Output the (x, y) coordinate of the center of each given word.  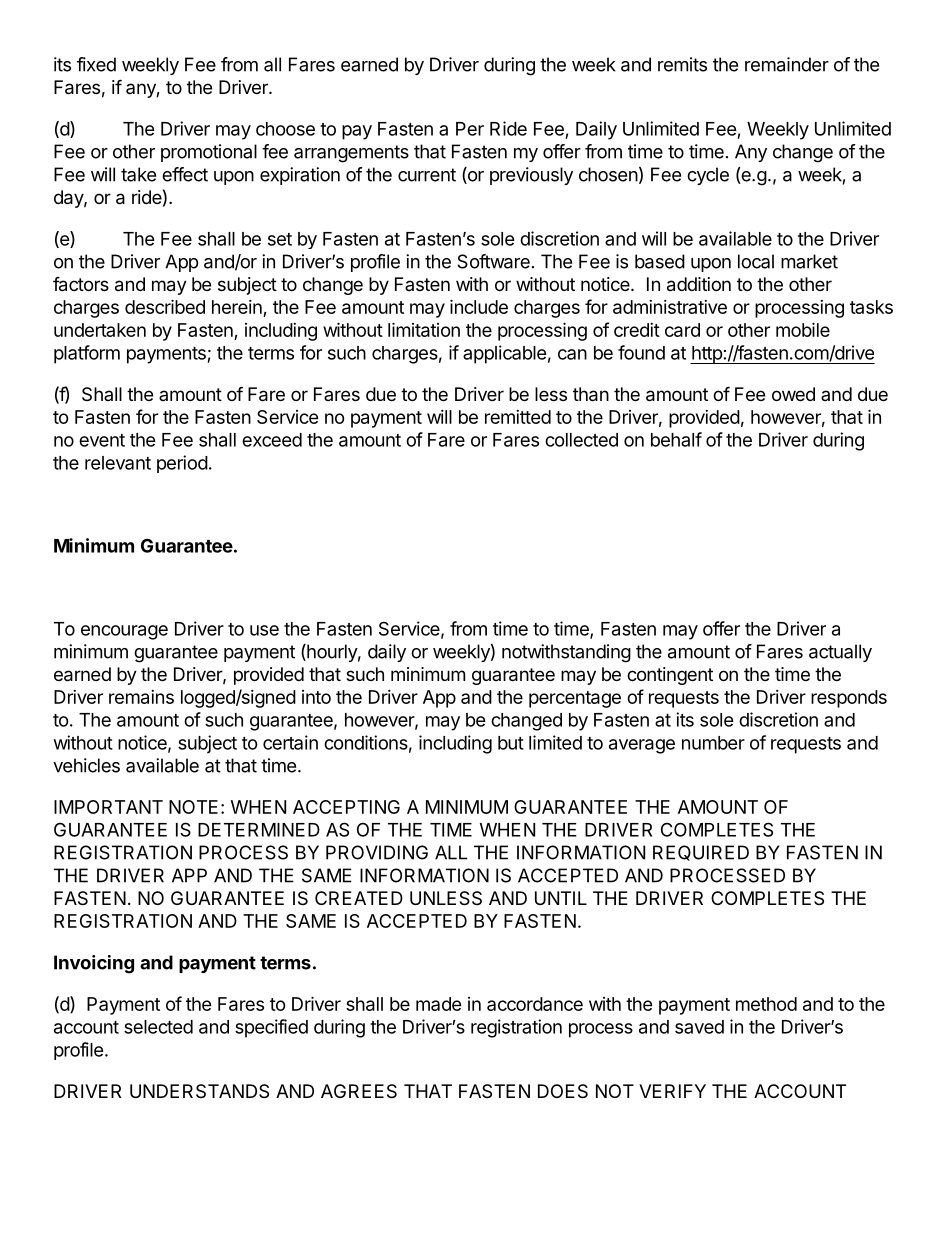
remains (141, 697)
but (511, 743)
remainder (787, 64)
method (766, 1004)
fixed (96, 64)
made (439, 1004)
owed (793, 394)
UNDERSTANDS (199, 1091)
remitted (518, 417)
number (713, 743)
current (427, 175)
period (182, 464)
